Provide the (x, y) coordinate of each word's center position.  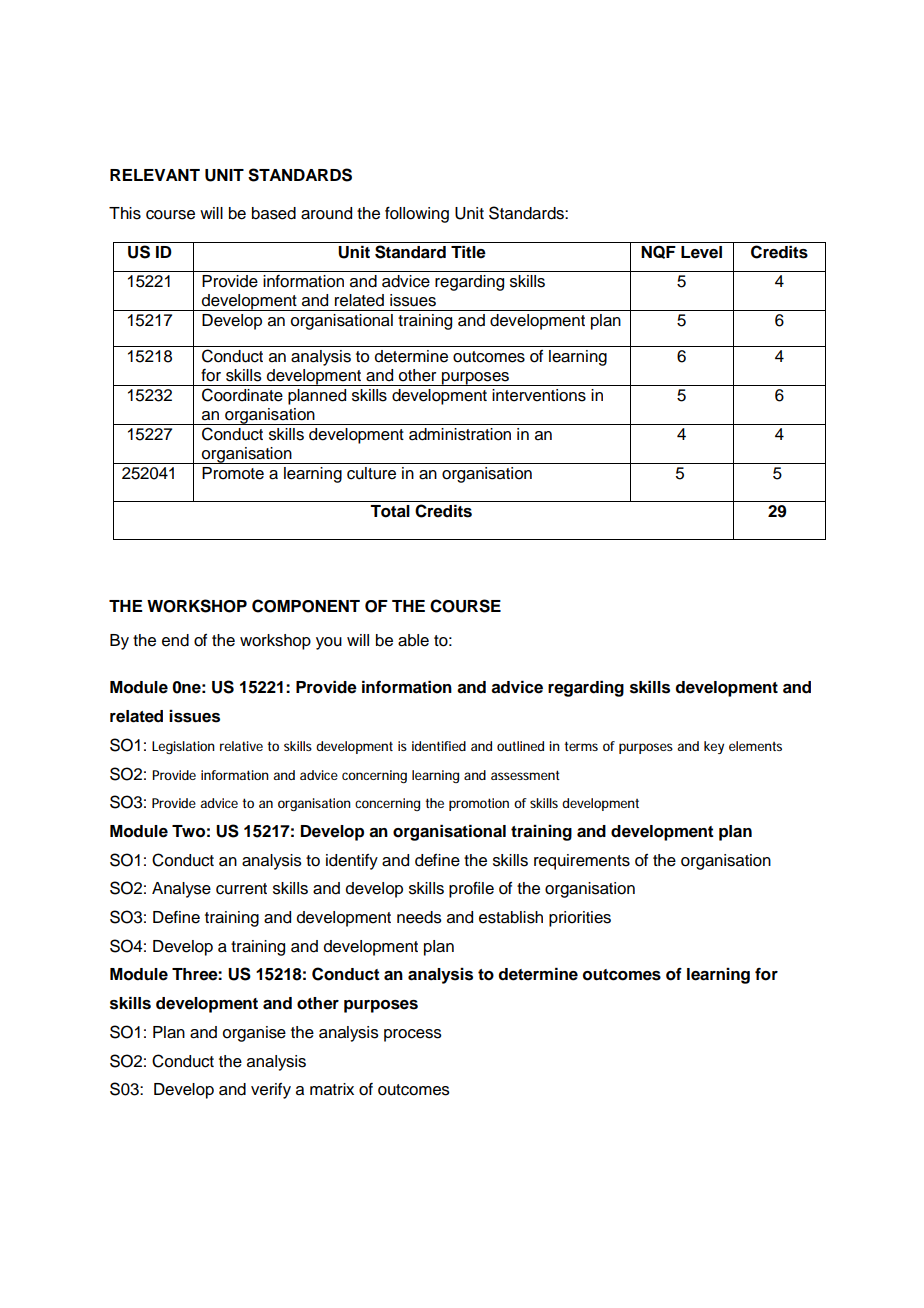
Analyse (181, 890)
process (413, 1035)
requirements (582, 862)
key (714, 747)
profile (471, 889)
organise (254, 1034)
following (417, 214)
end (175, 640)
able (413, 640)
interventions (539, 395)
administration (460, 434)
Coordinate (242, 395)
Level (701, 252)
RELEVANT (155, 175)
